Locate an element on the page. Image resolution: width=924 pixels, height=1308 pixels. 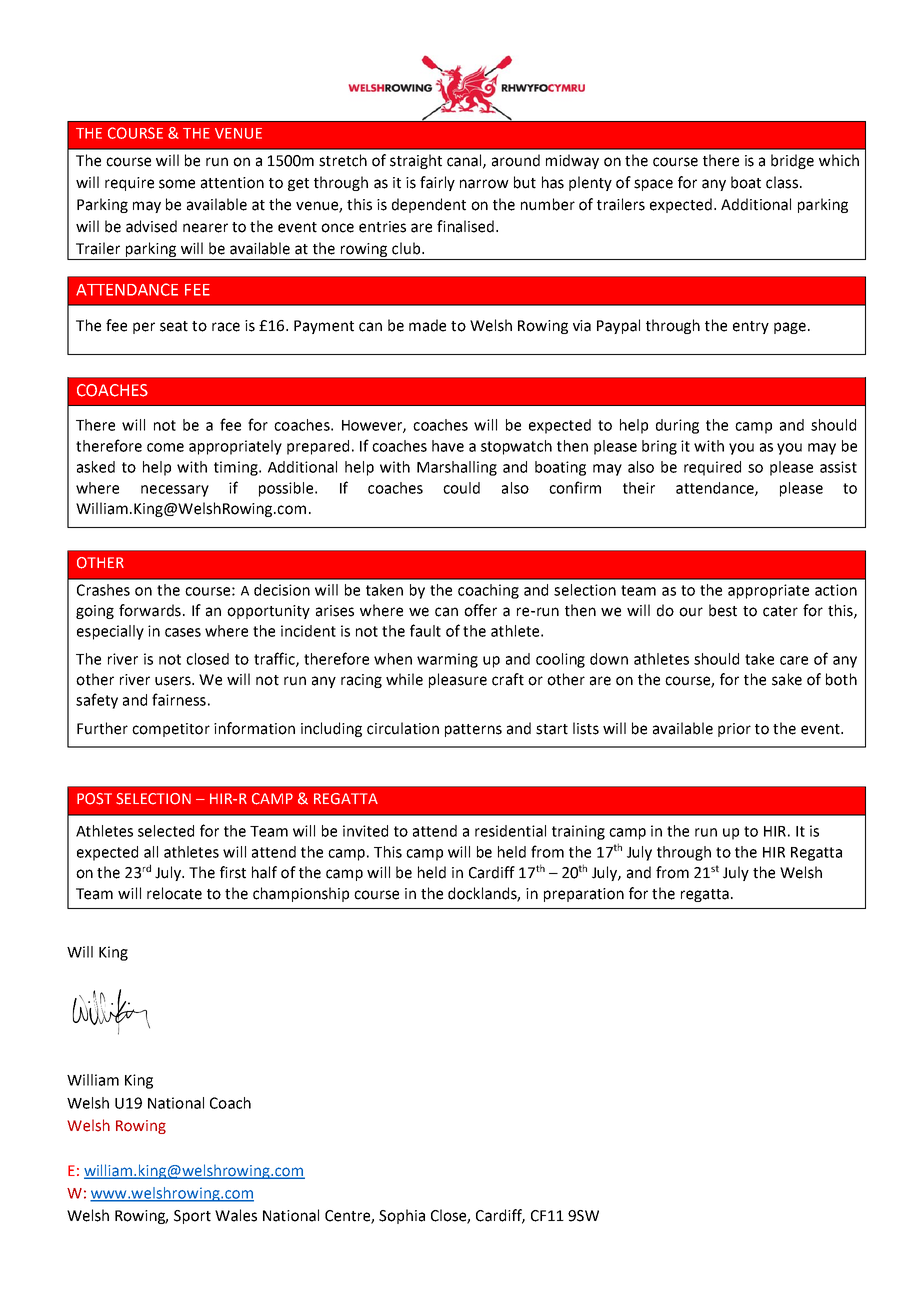
Sport is located at coordinates (192, 1217).
